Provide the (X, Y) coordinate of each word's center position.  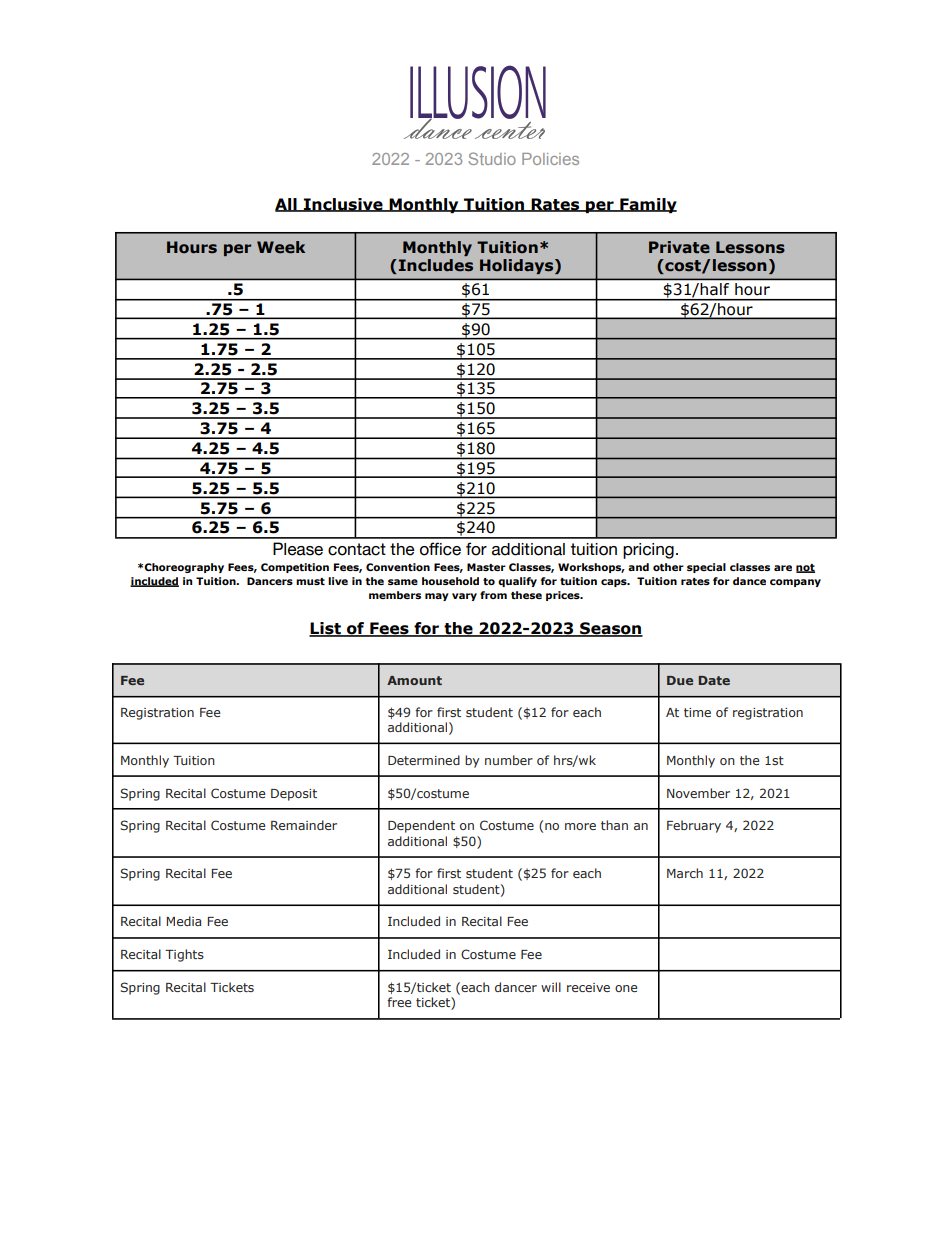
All (287, 205)
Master (486, 567)
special (706, 568)
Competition (295, 568)
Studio (492, 158)
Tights (184, 955)
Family (647, 205)
